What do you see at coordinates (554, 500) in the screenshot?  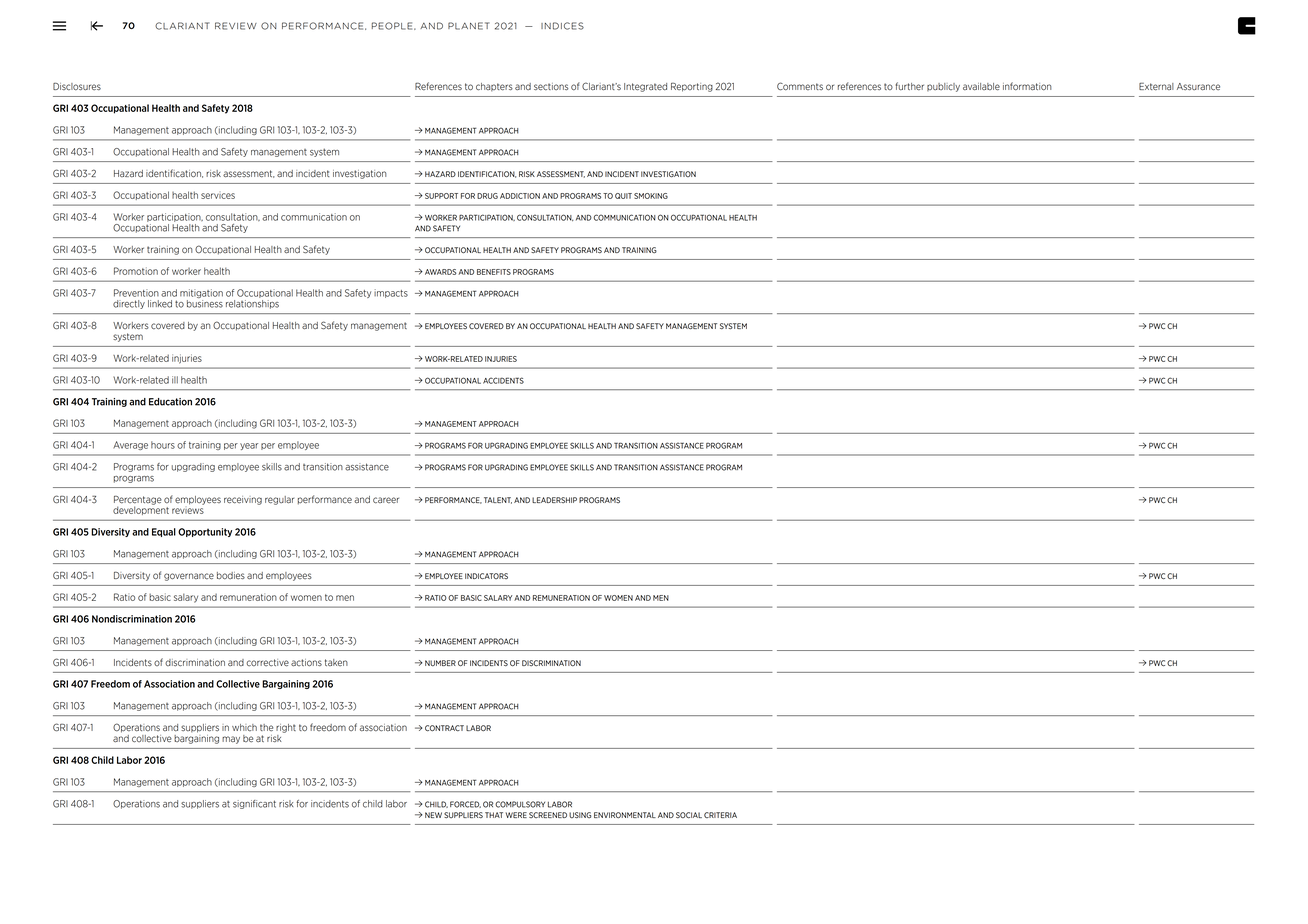 I see `LEADERSHIP` at bounding box center [554, 500].
